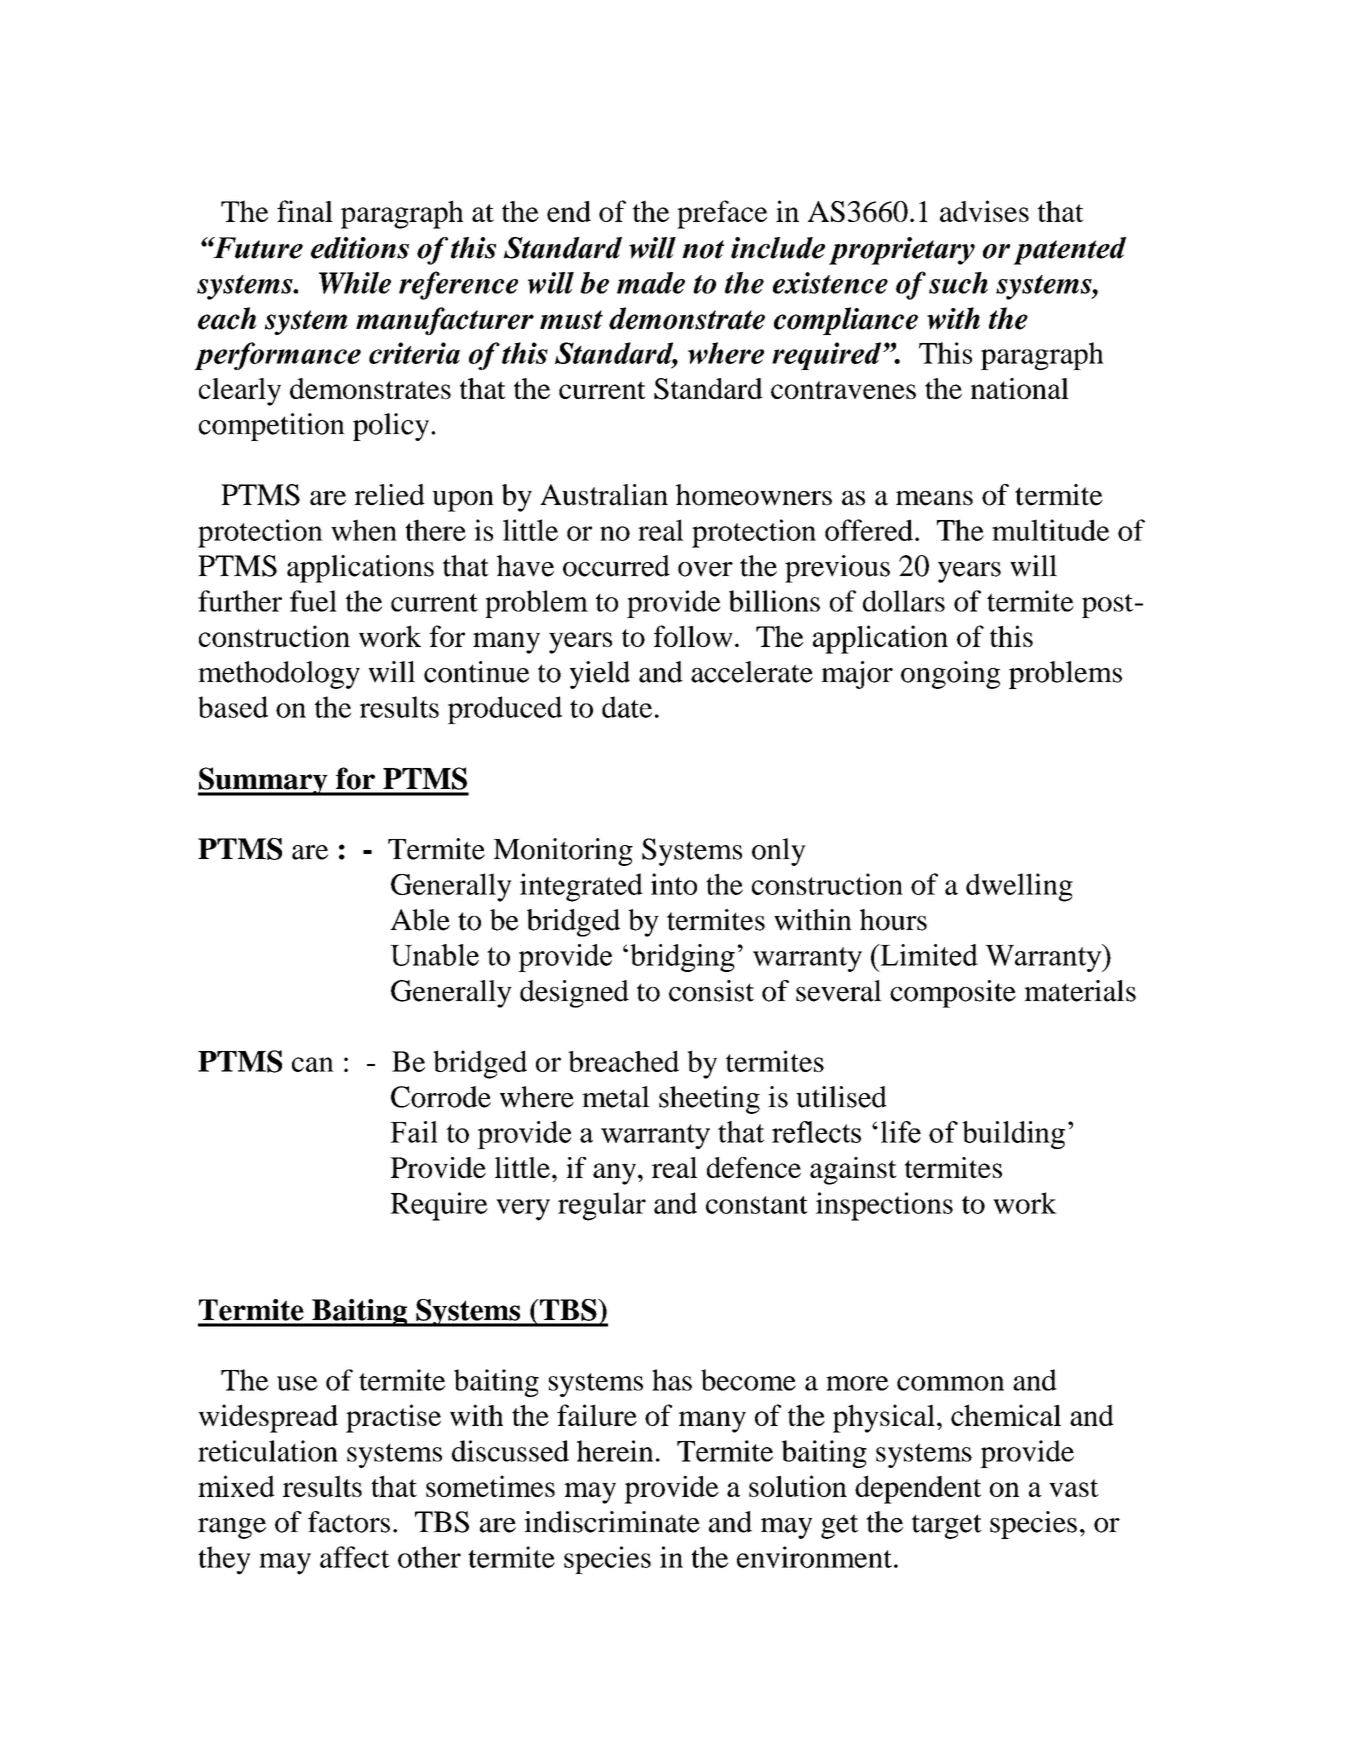 Image resolution: width=1346 pixels, height=1742 pixels. Describe the element at coordinates (958, 283) in the image. I see `such` at that location.
